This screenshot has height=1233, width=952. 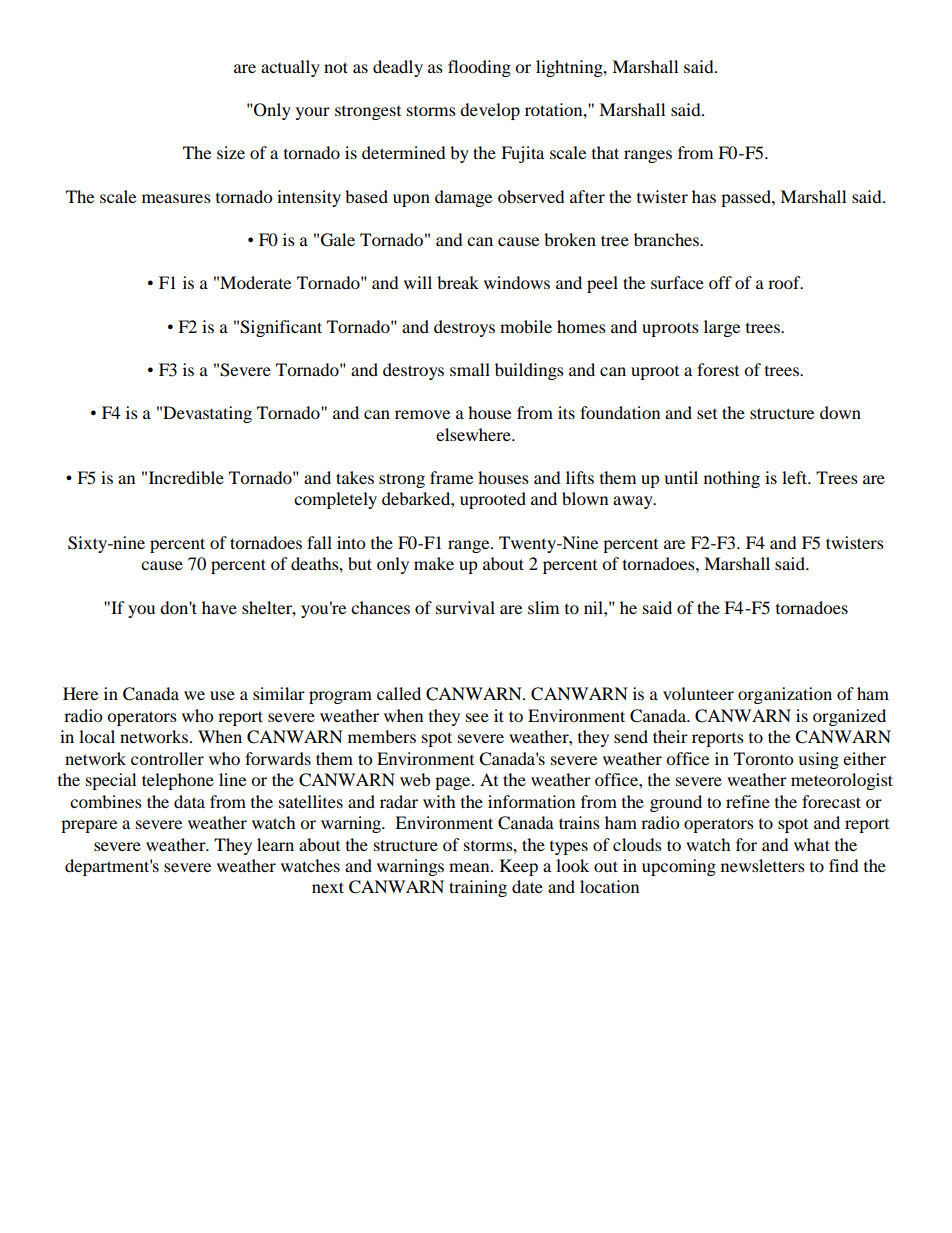 What do you see at coordinates (275, 844) in the screenshot?
I see `learn` at bounding box center [275, 844].
